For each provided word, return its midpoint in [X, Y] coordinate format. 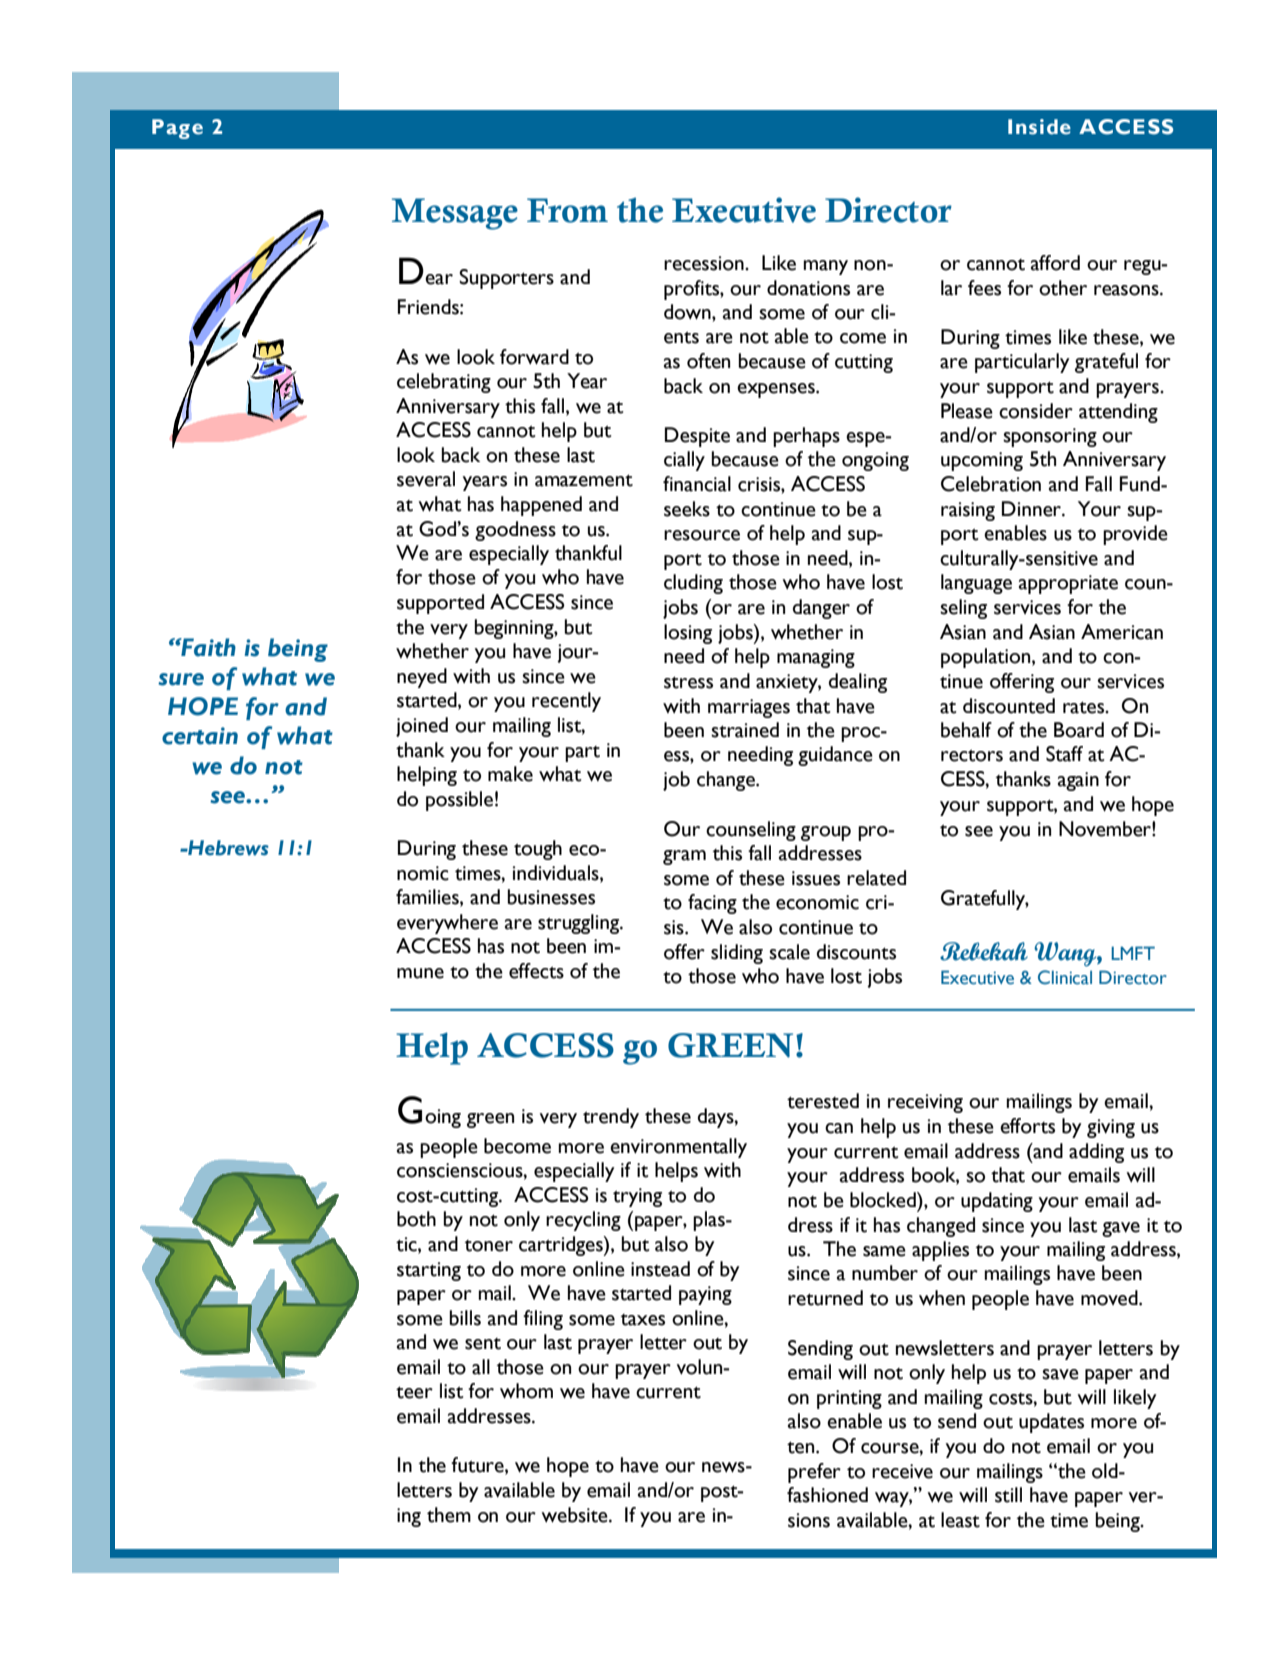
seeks [687, 509]
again [1078, 781]
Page [177, 129]
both [416, 1219]
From [567, 210]
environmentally [678, 1148]
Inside [1039, 127]
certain [200, 736]
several [426, 479]
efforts [1027, 1126]
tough [538, 850]
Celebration [991, 484]
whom [526, 1391]
